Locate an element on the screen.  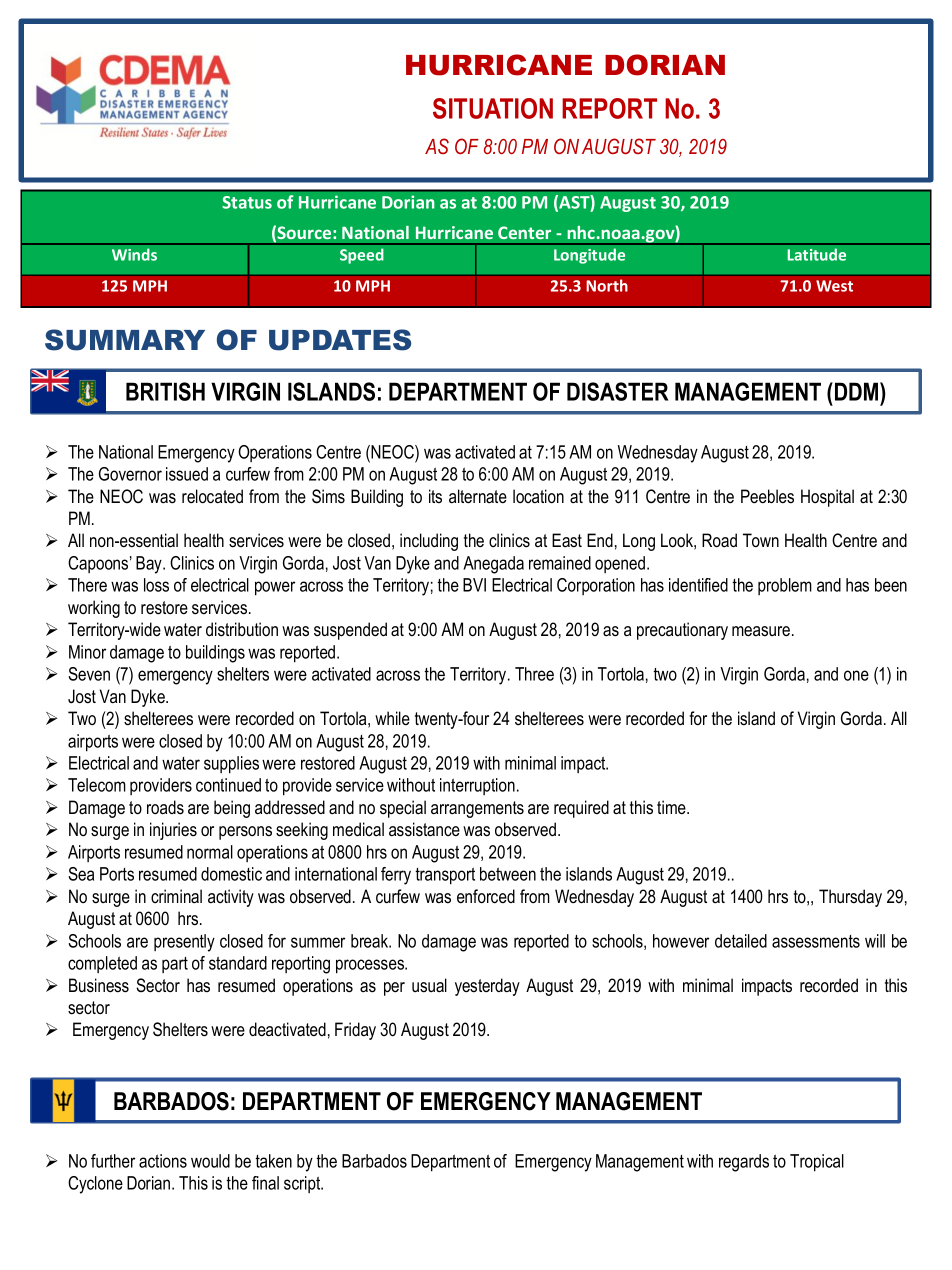
Latitude is located at coordinates (816, 254).
